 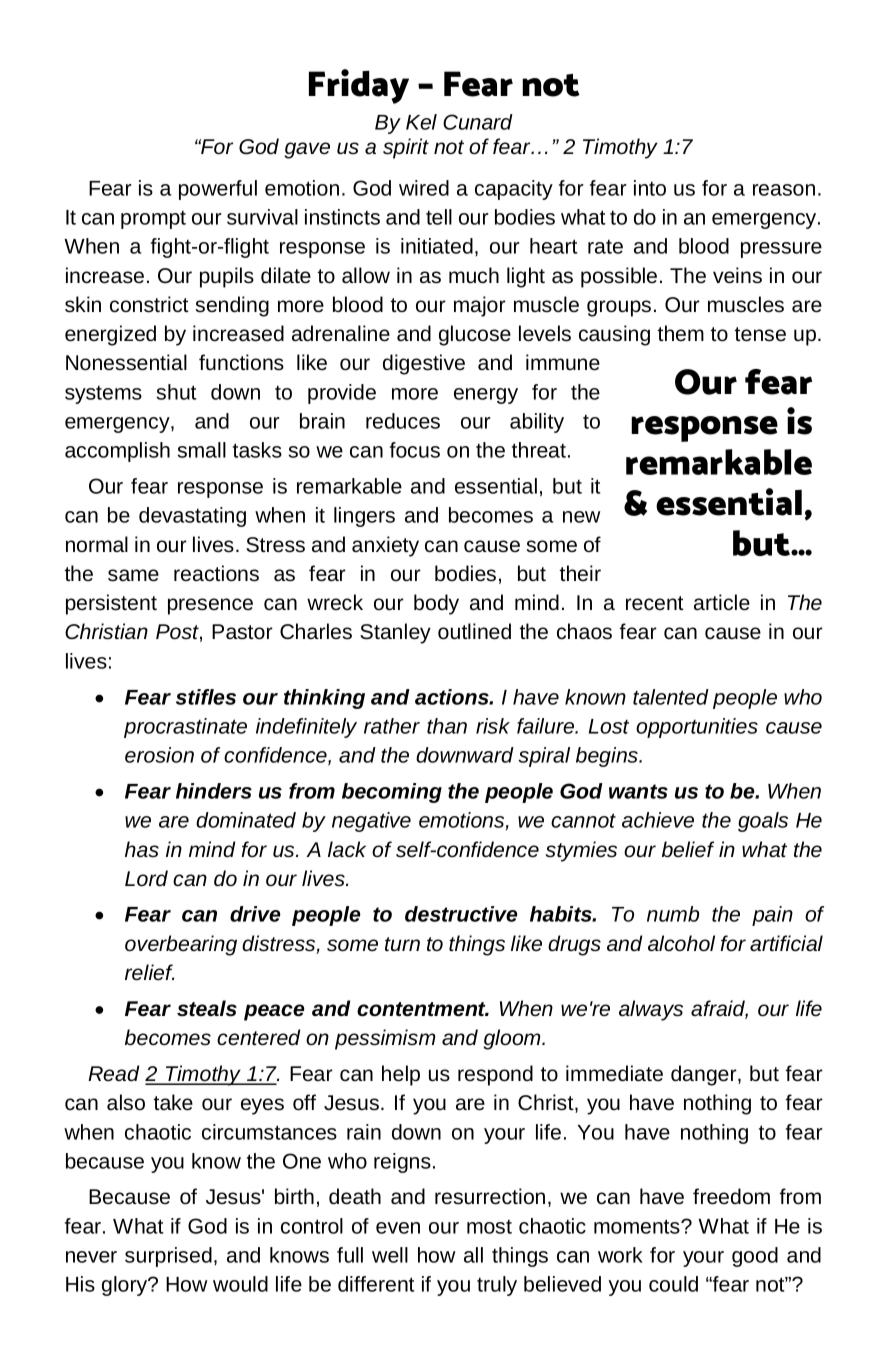 What do you see at coordinates (421, 122) in the screenshot?
I see `Kel` at bounding box center [421, 122].
